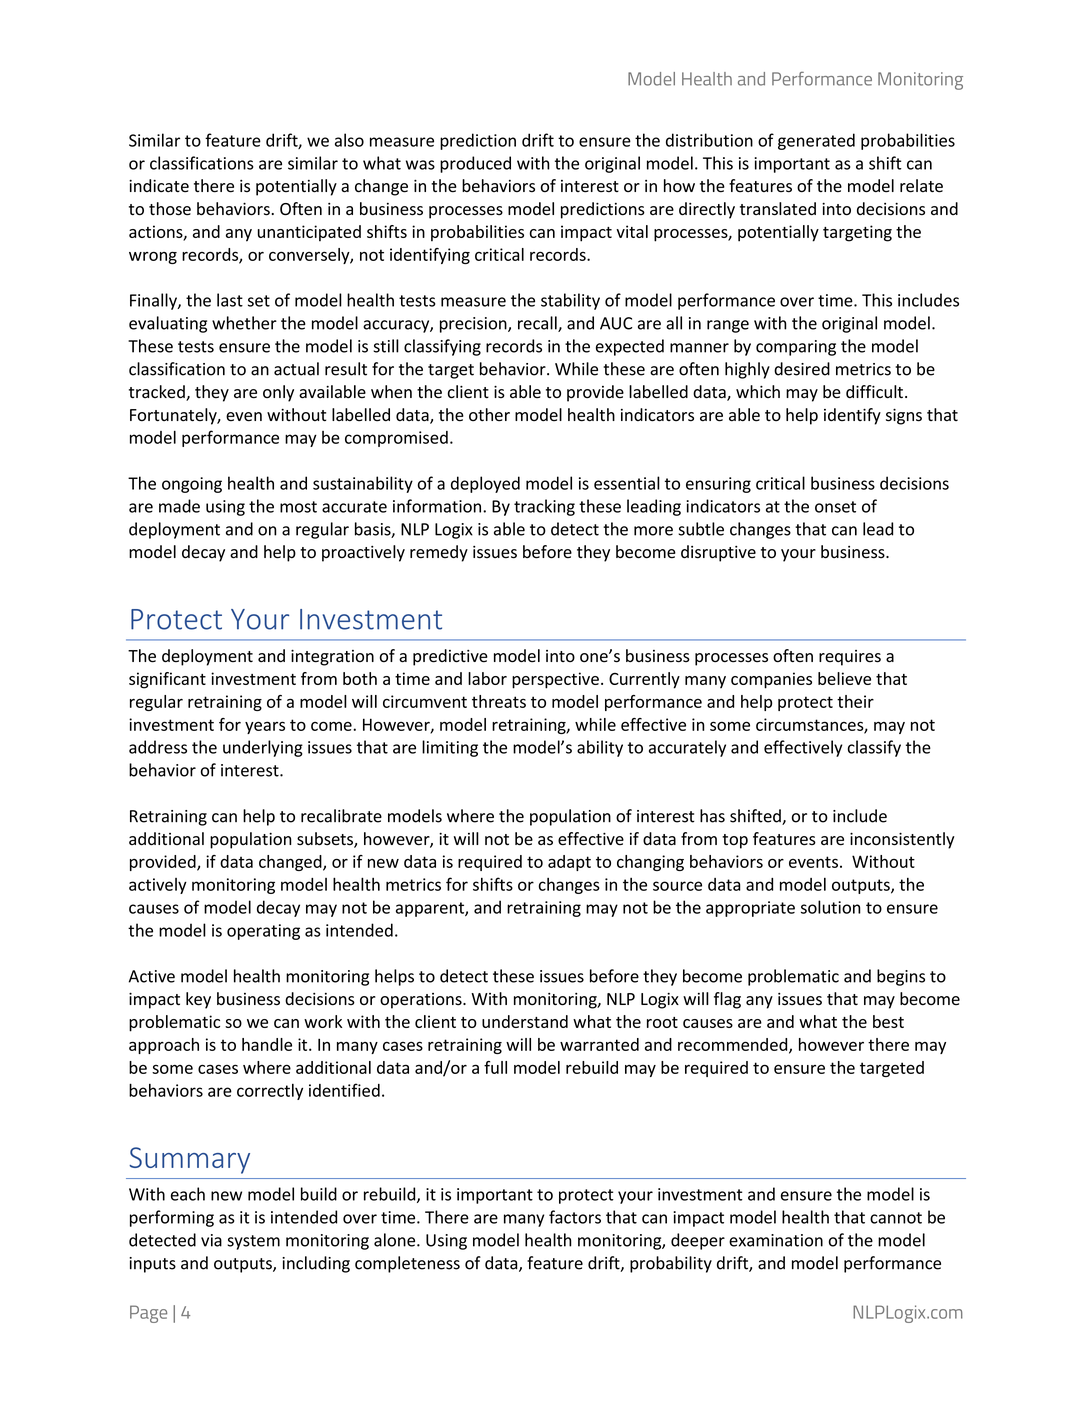 This page has width=1092, height=1413. Describe the element at coordinates (159, 186) in the page. I see `indicate` at that location.
